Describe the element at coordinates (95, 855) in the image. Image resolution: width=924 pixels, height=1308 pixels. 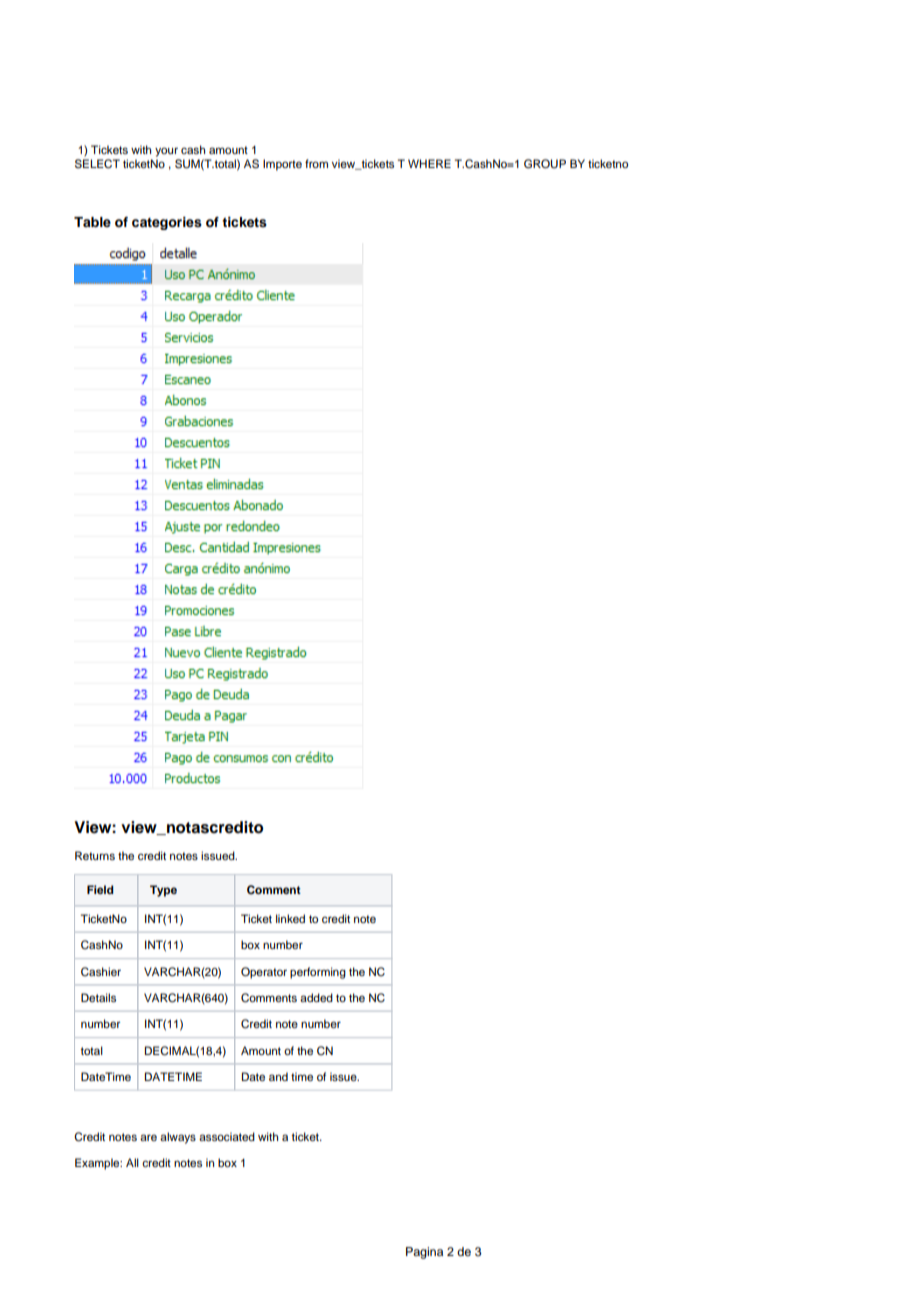
I see `Returns` at that location.
